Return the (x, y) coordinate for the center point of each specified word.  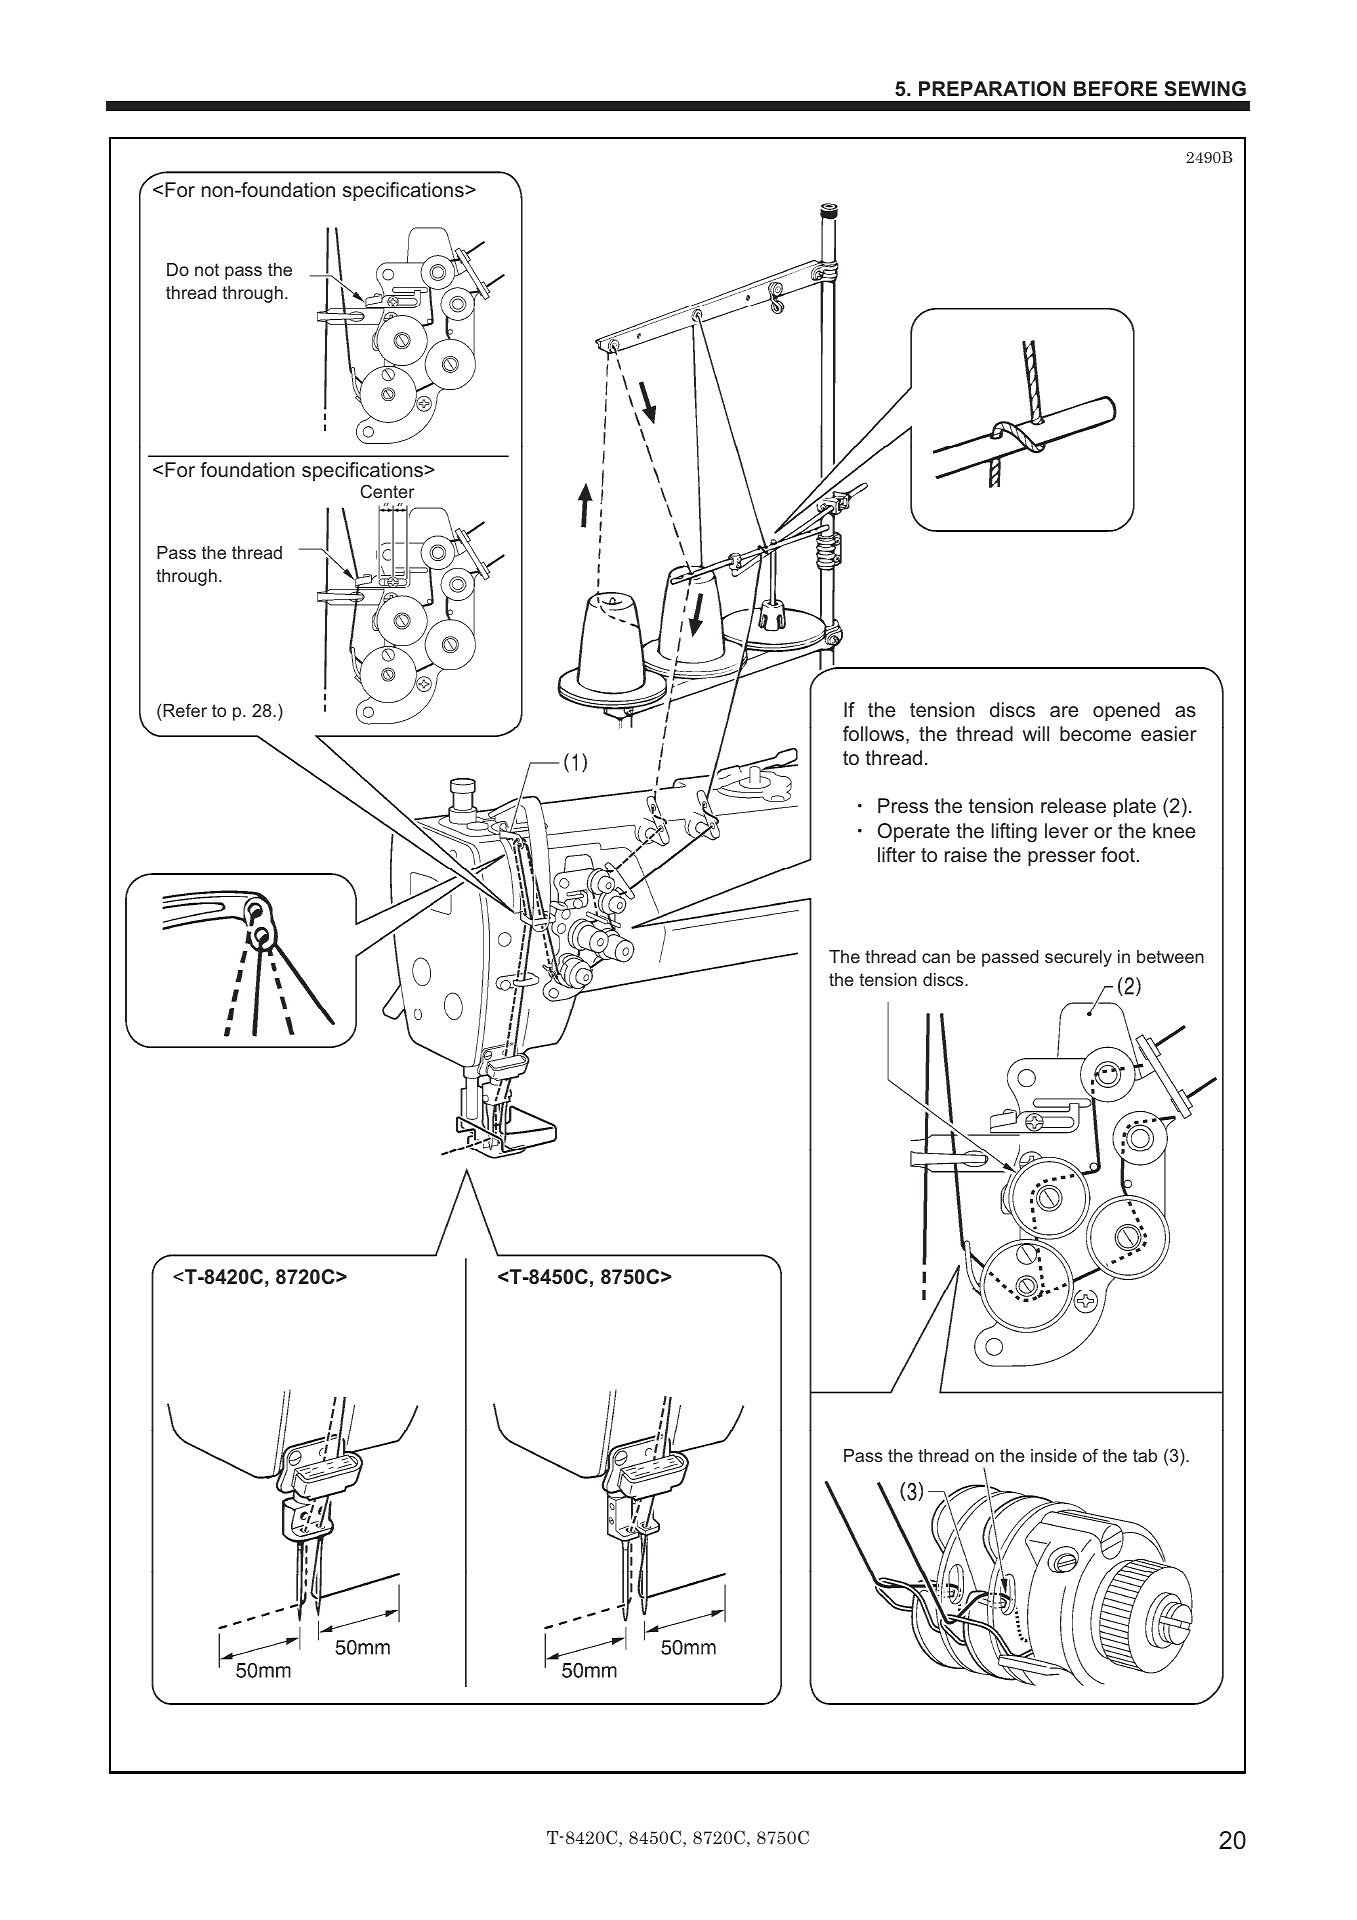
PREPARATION (992, 88)
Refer (184, 710)
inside (1054, 1455)
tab (1145, 1455)
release (1073, 805)
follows (875, 735)
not (207, 269)
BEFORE (1115, 89)
